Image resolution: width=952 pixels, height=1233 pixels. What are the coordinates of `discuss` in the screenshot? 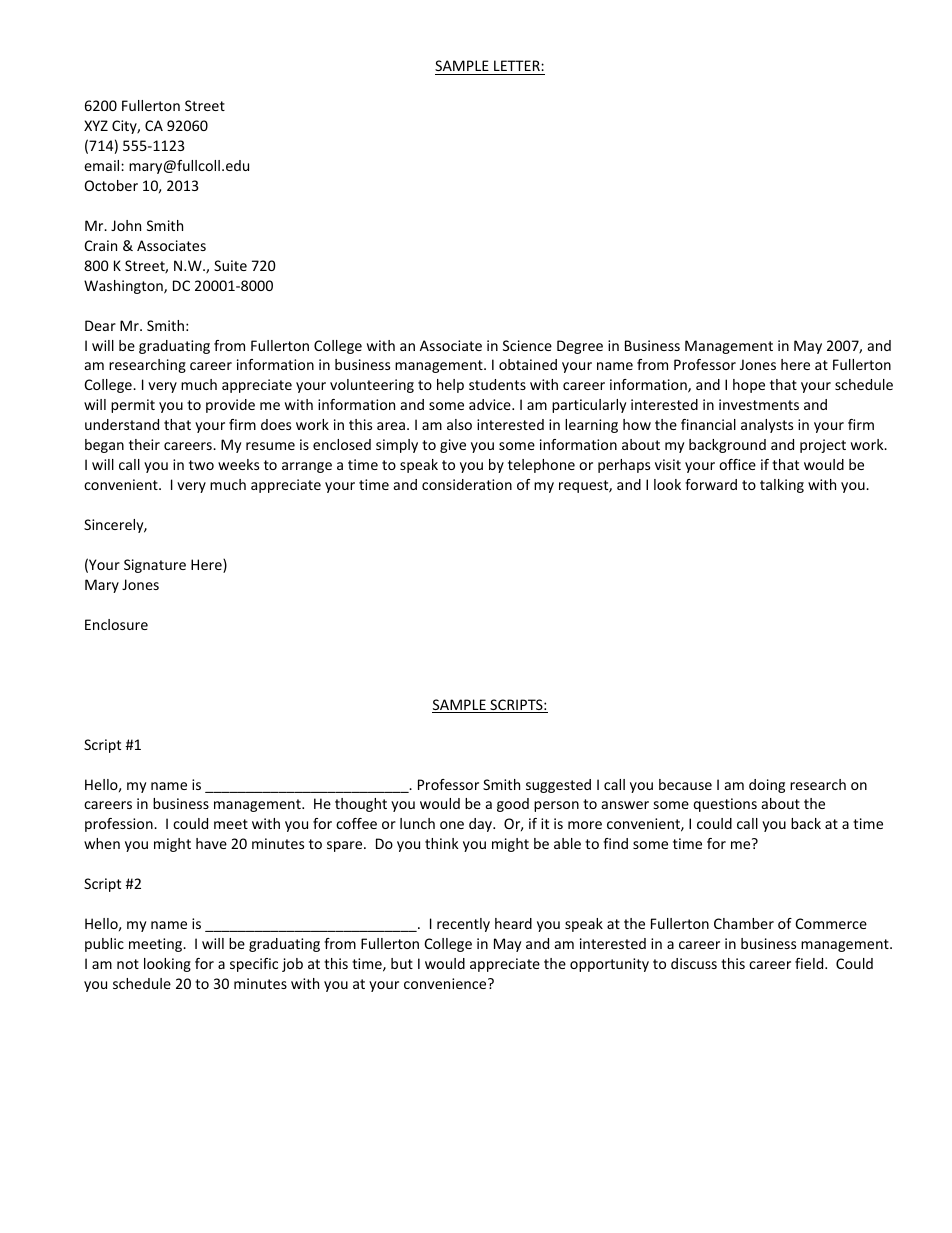 It's located at (694, 963).
